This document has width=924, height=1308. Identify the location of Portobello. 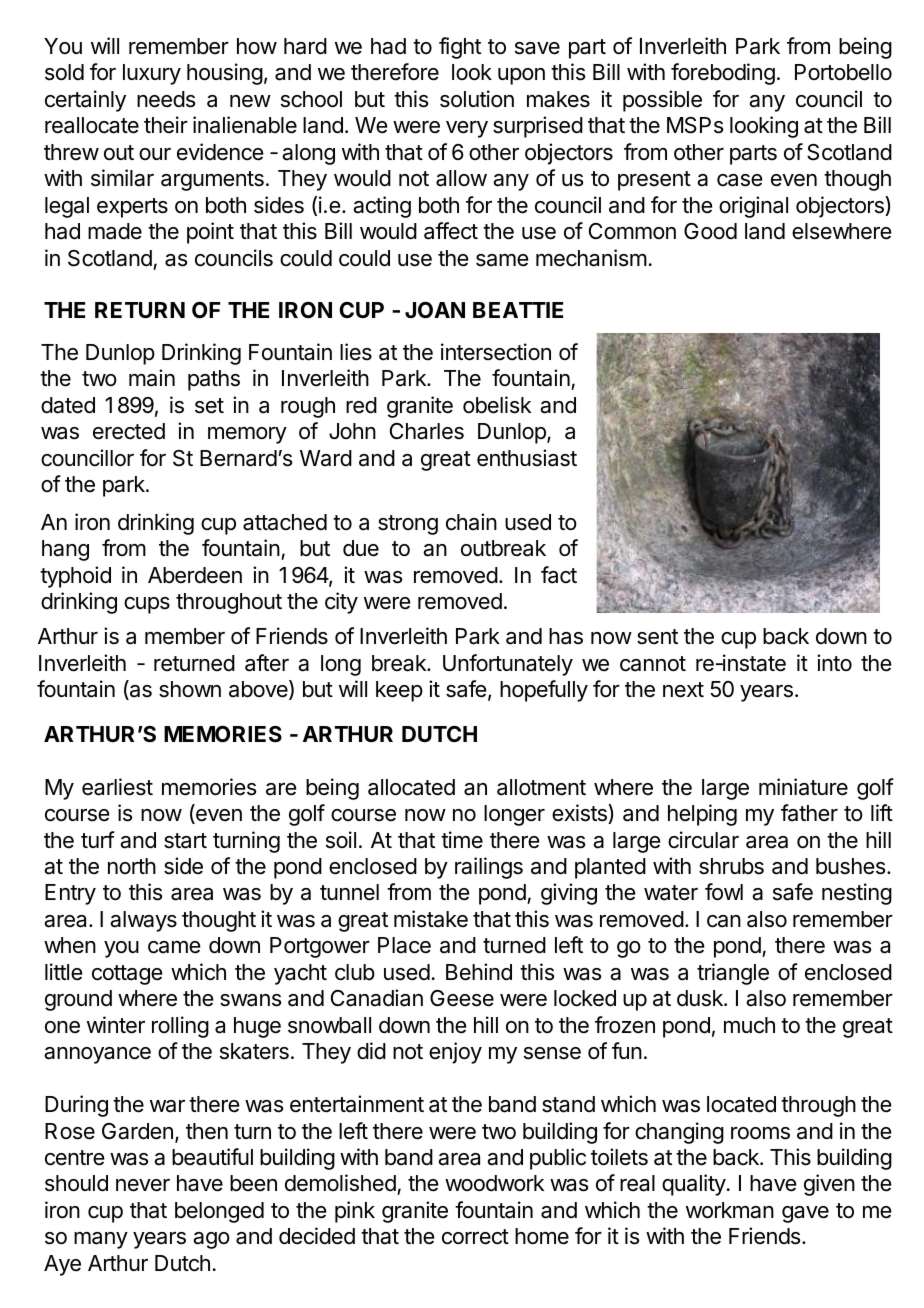
(843, 72).
